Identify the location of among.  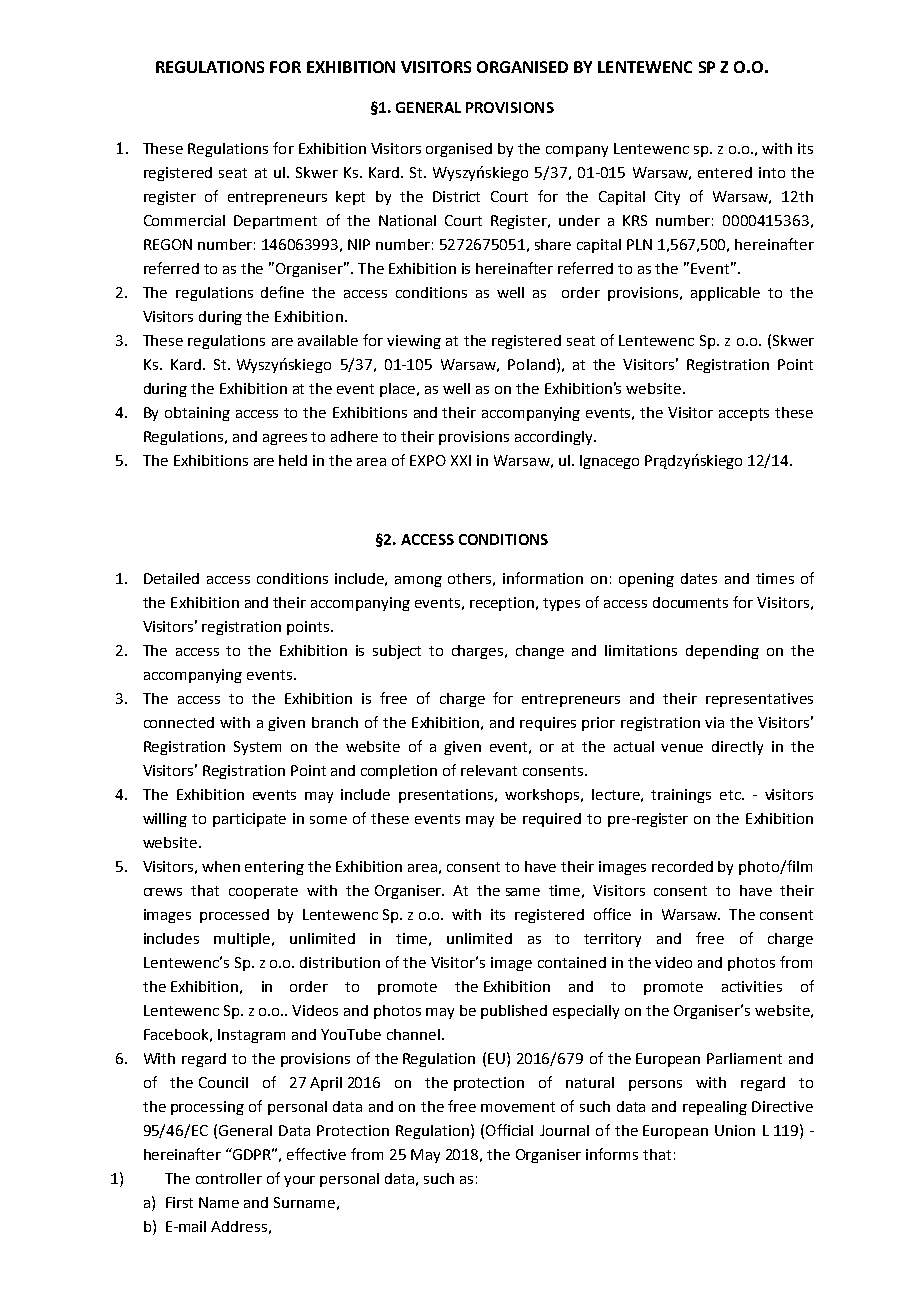
(418, 581).
